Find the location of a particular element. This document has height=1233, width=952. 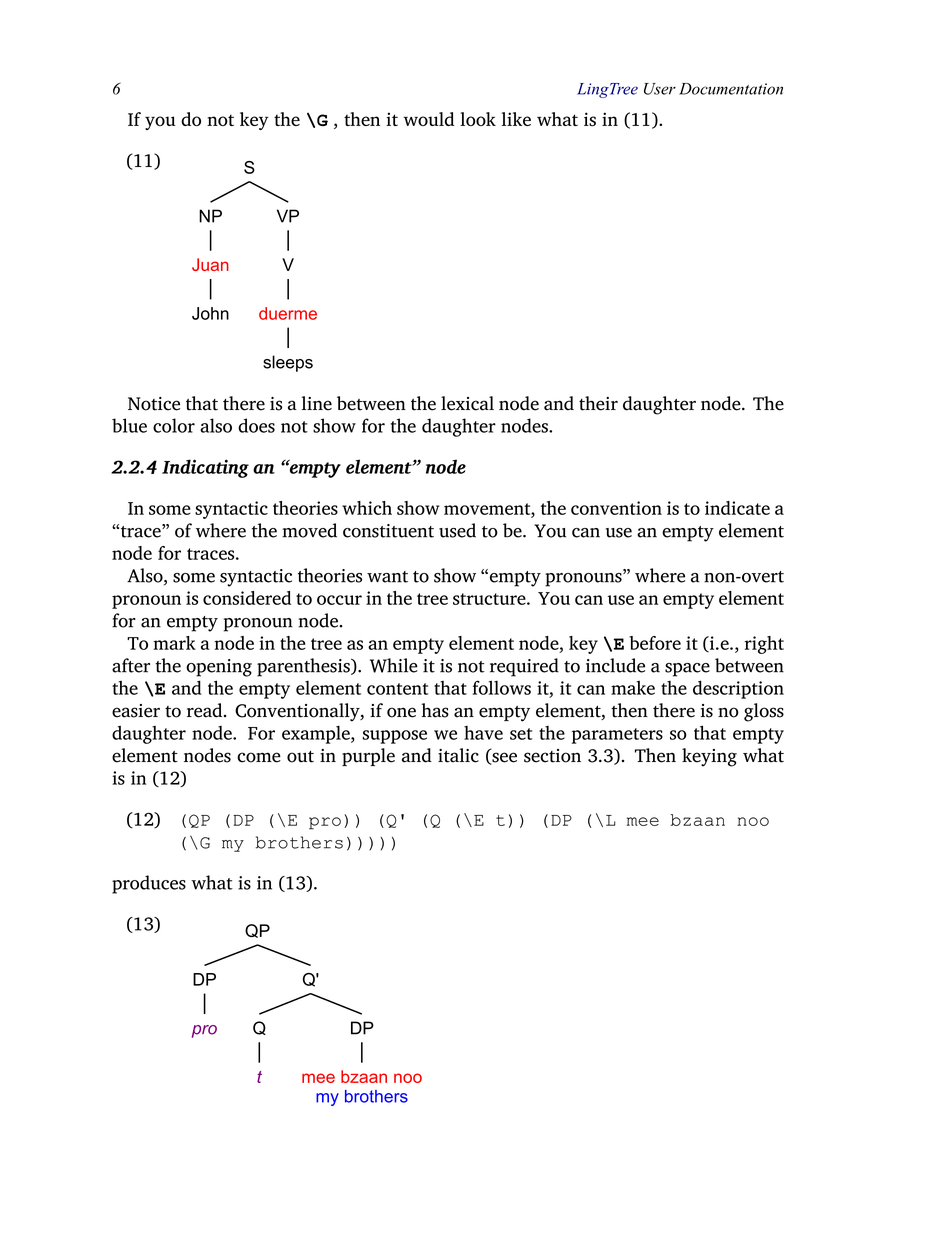

Indicating is located at coordinates (205, 468).
